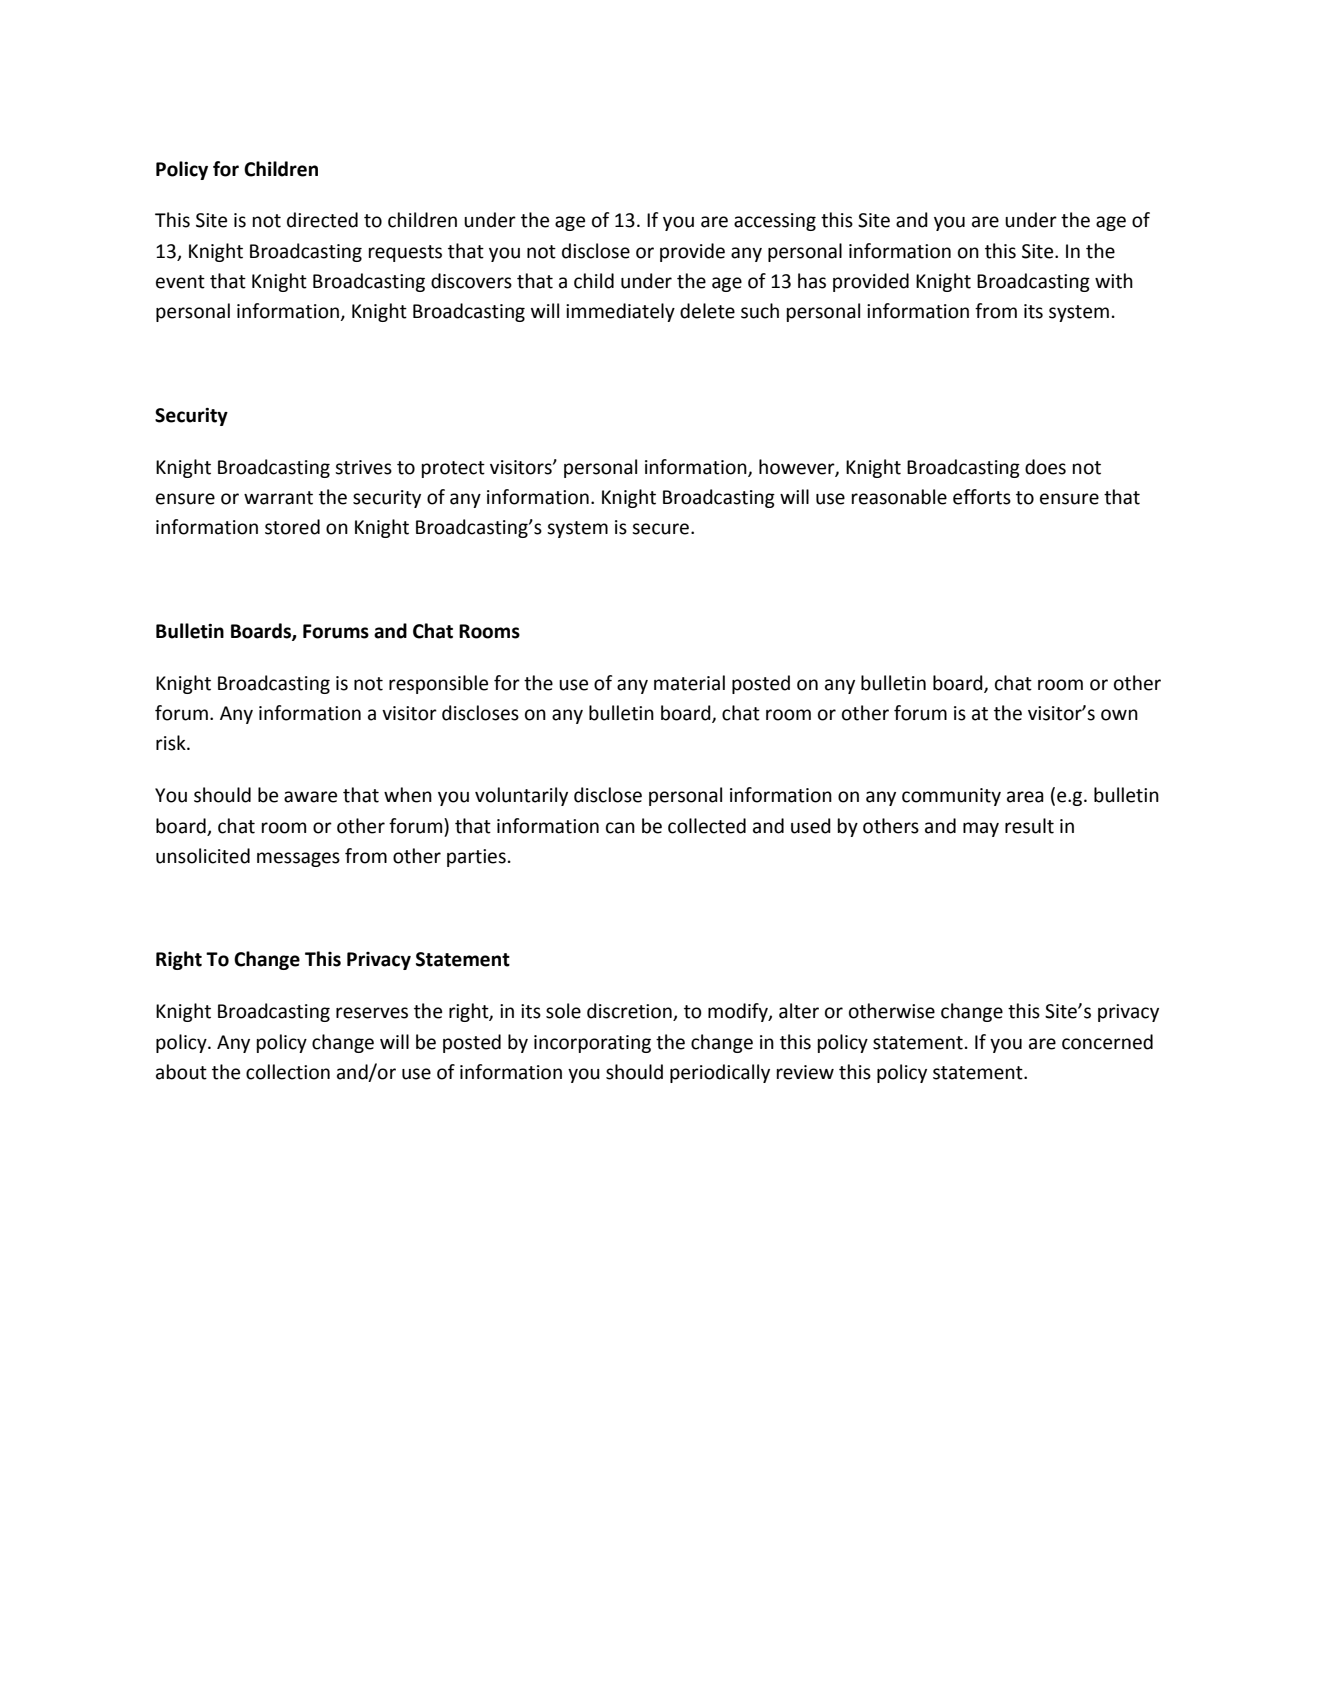  Describe the element at coordinates (660, 529) in the screenshot. I see `secure` at that location.
